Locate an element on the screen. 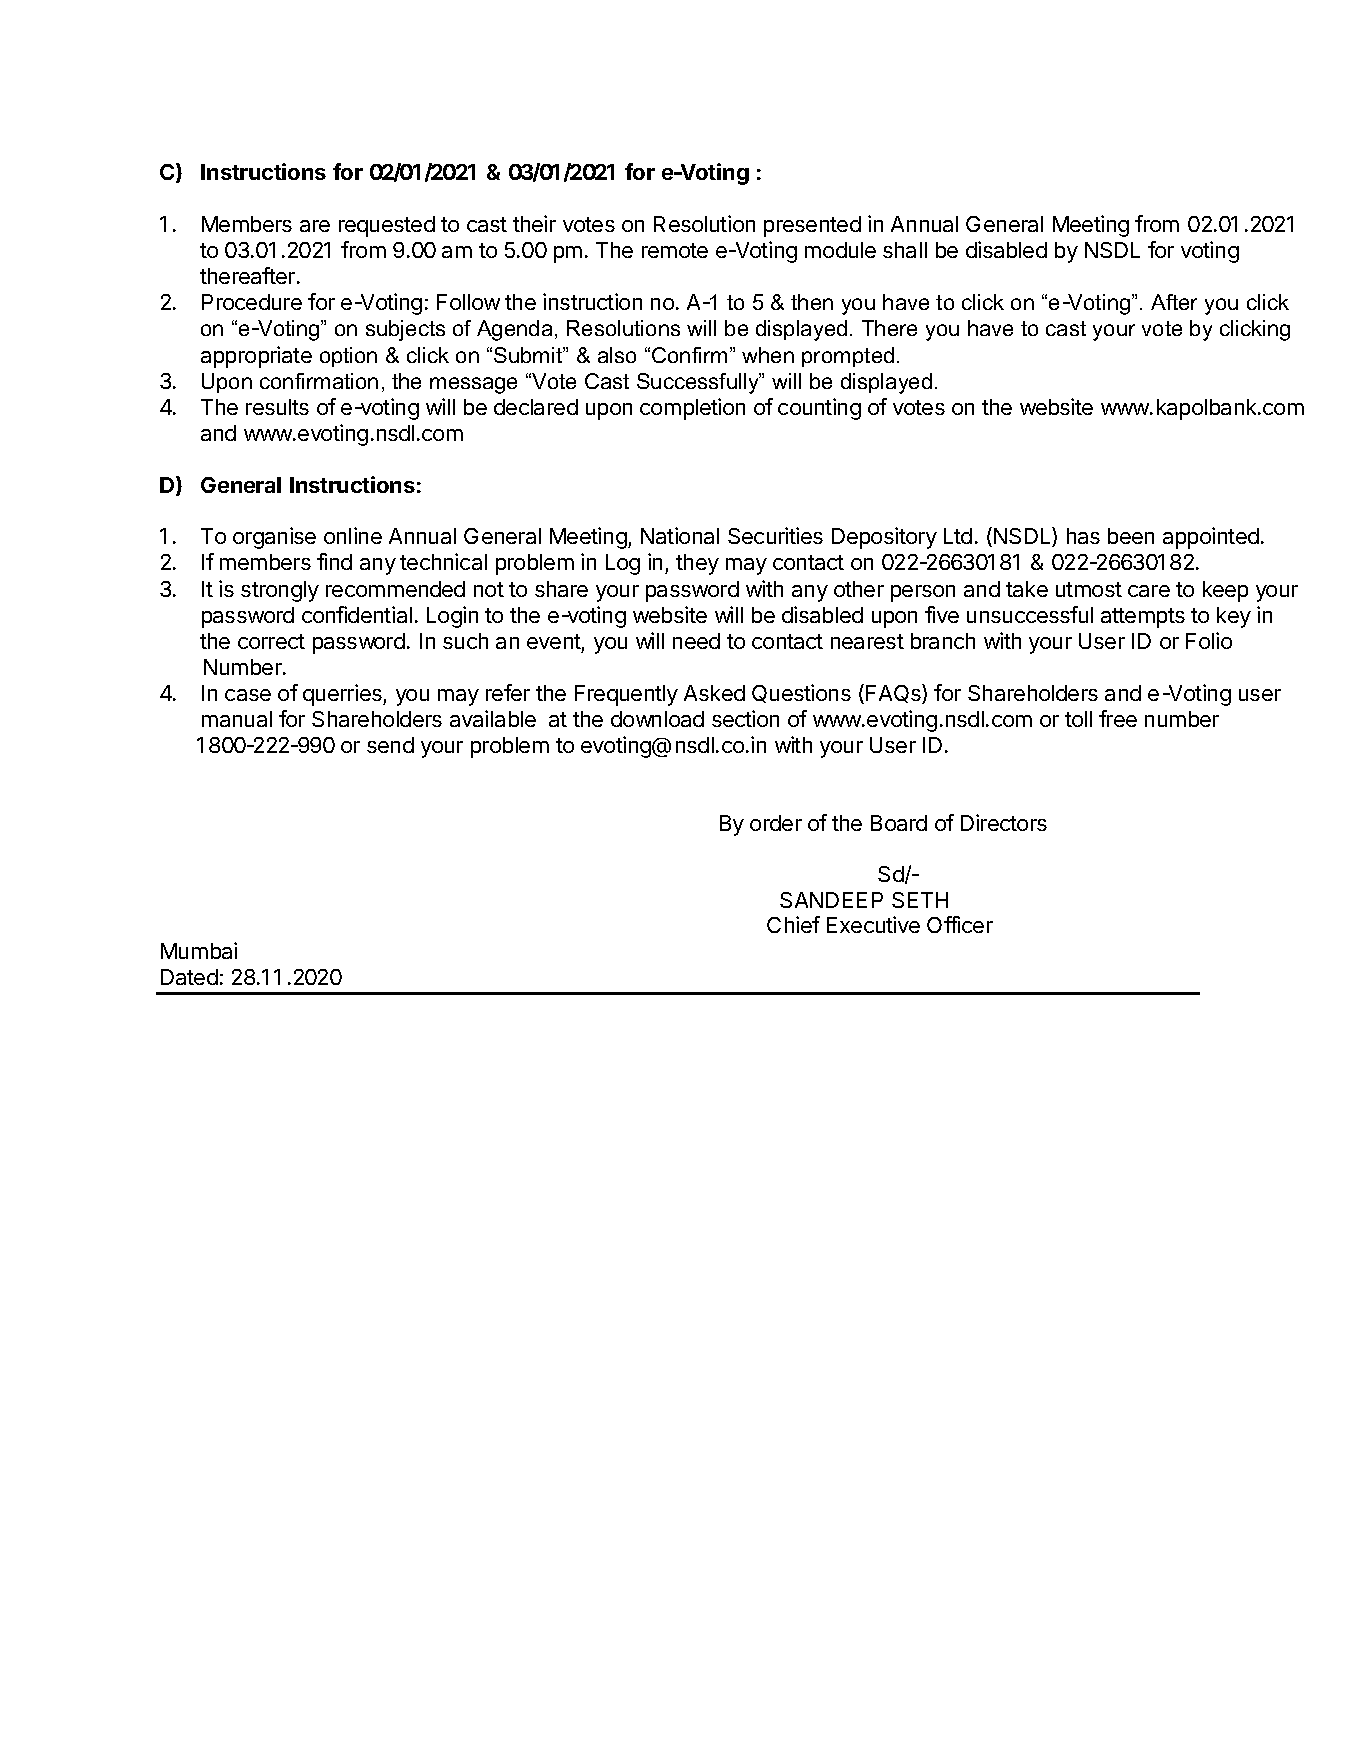  counting is located at coordinates (819, 409).
